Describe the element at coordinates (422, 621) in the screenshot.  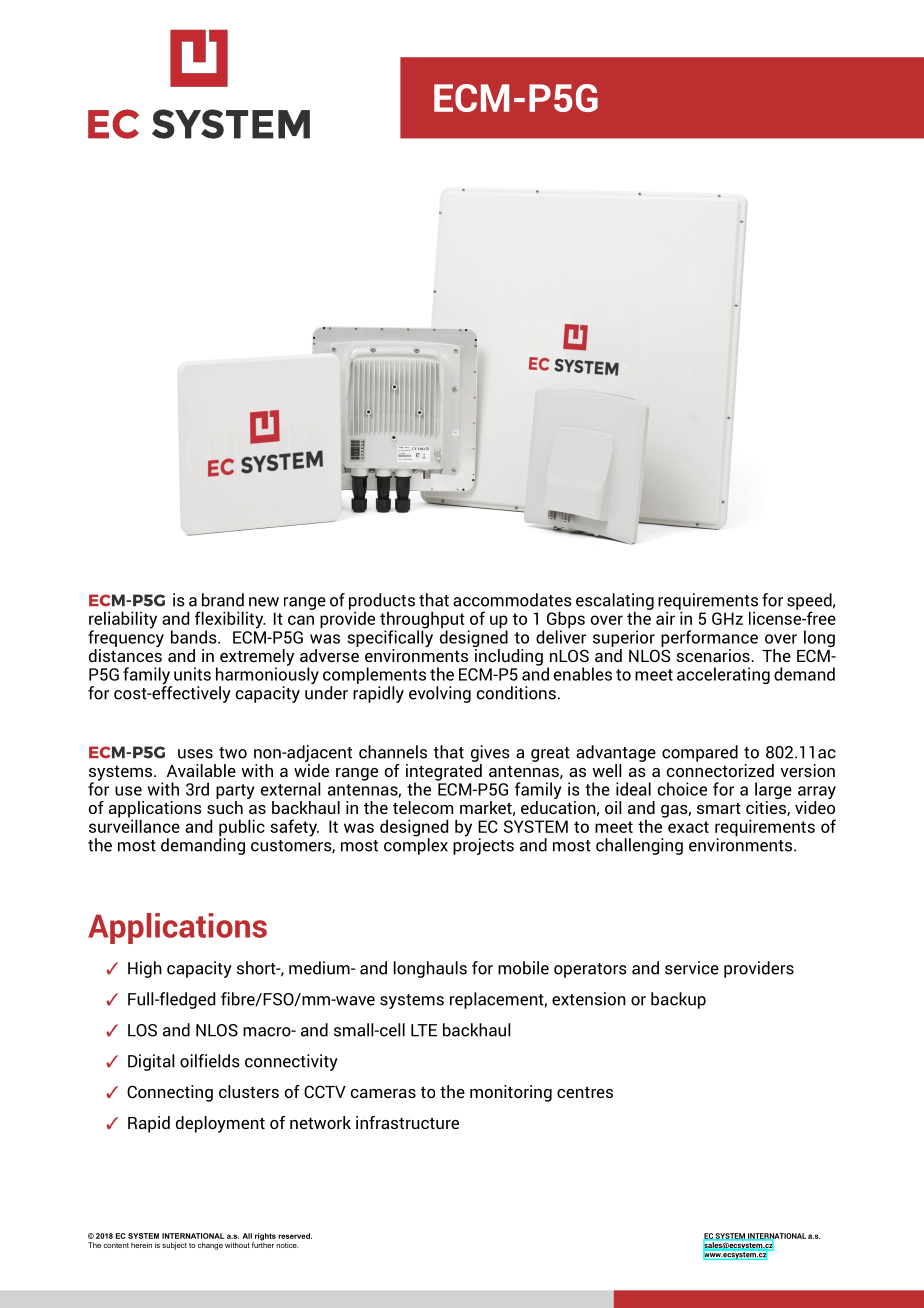
I see `throughput` at that location.
